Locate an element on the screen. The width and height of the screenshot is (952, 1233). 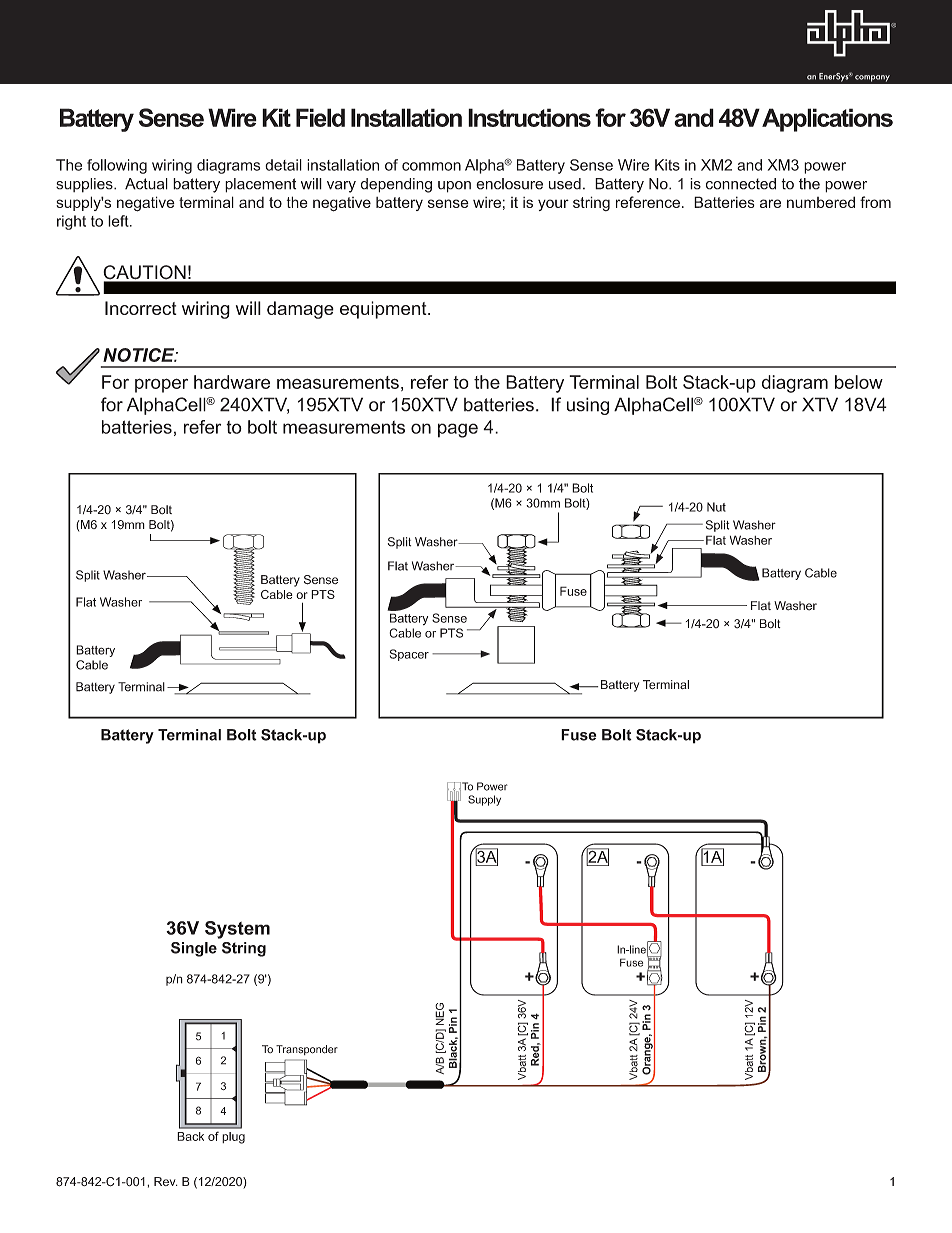
common is located at coordinates (431, 166).
